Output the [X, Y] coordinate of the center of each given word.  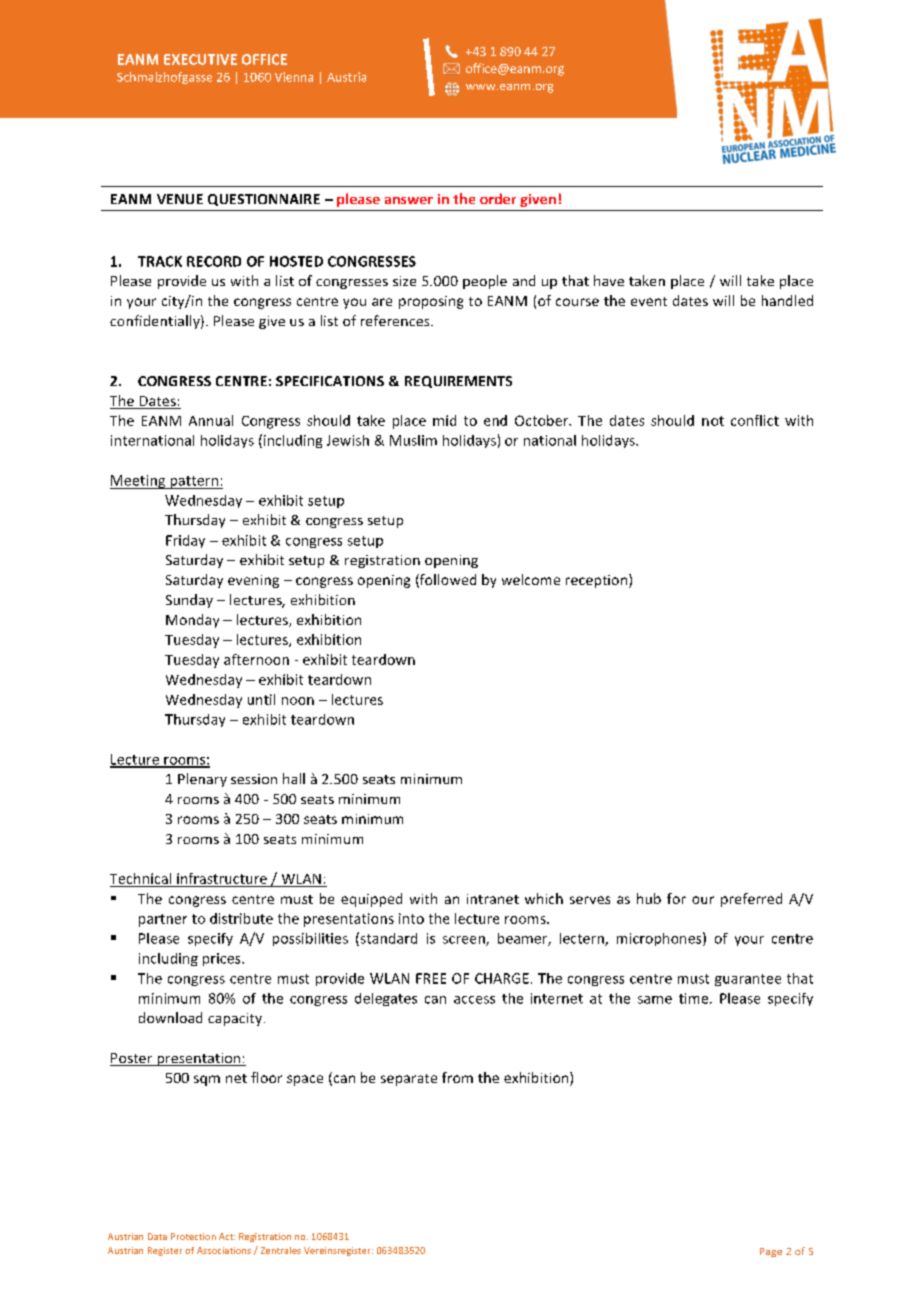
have [609, 280]
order [498, 198]
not [713, 421]
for [676, 898]
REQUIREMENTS [458, 382]
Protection [193, 1236]
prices [223, 959]
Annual [211, 420]
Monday [192, 621]
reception [596, 581]
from [457, 1077]
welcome [531, 579]
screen [465, 941]
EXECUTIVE [200, 59]
